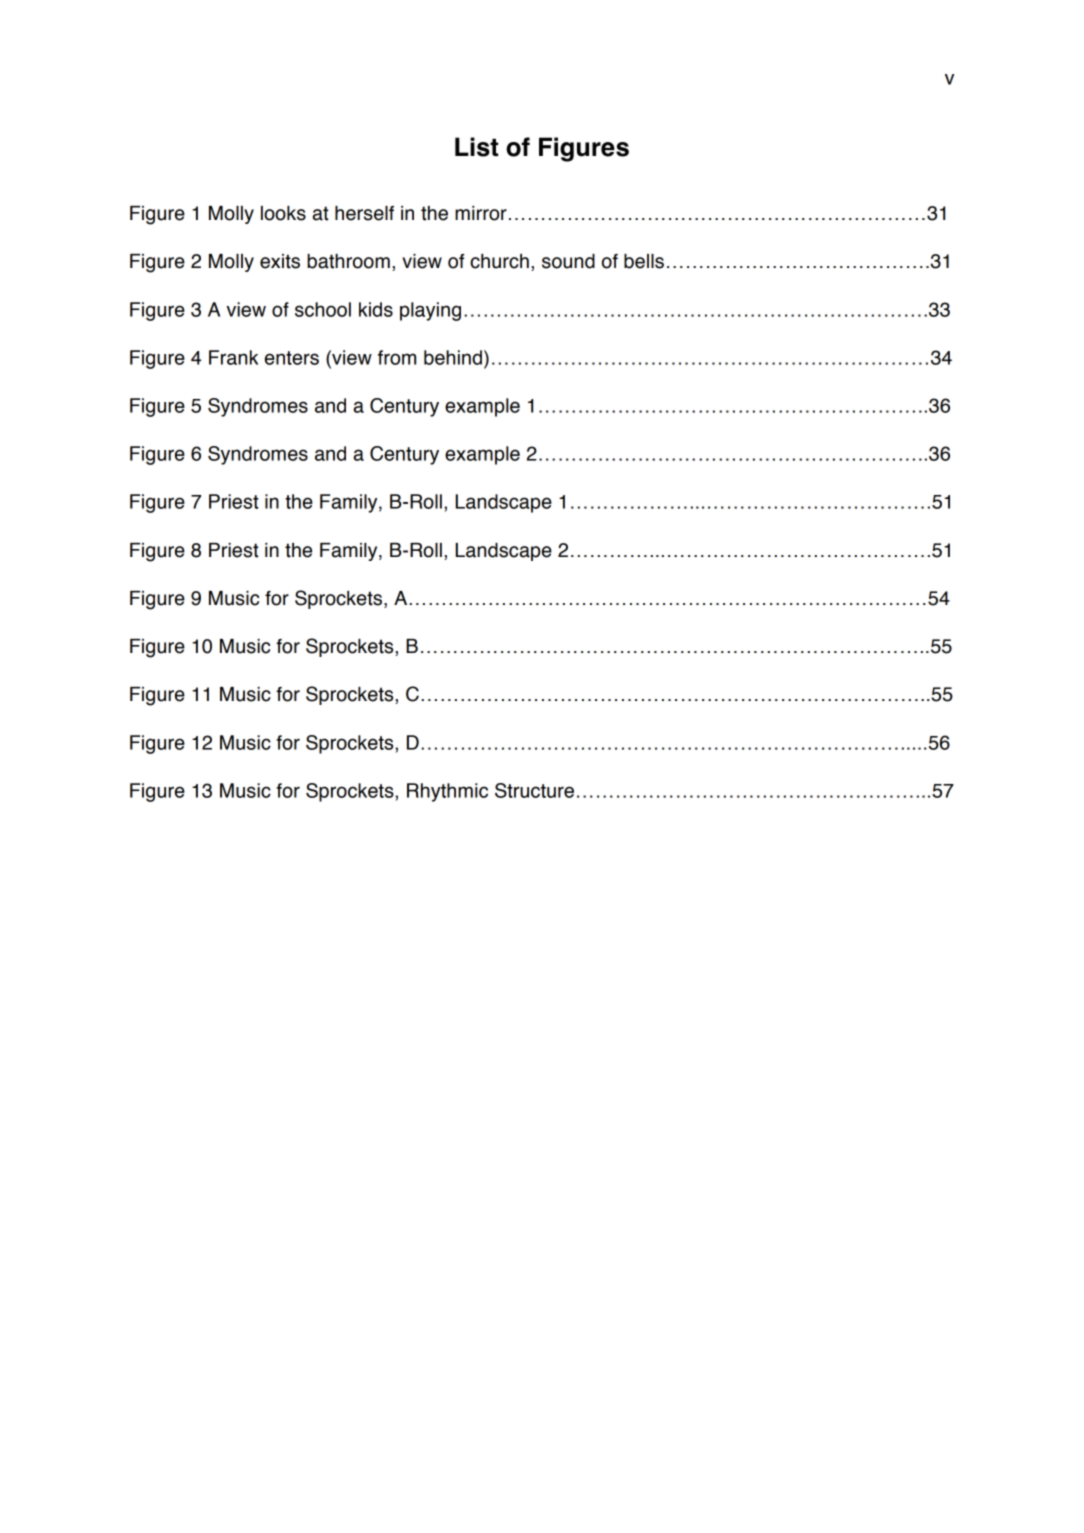 The width and height of the document is (1084, 1533). I want to click on from, so click(397, 357).
